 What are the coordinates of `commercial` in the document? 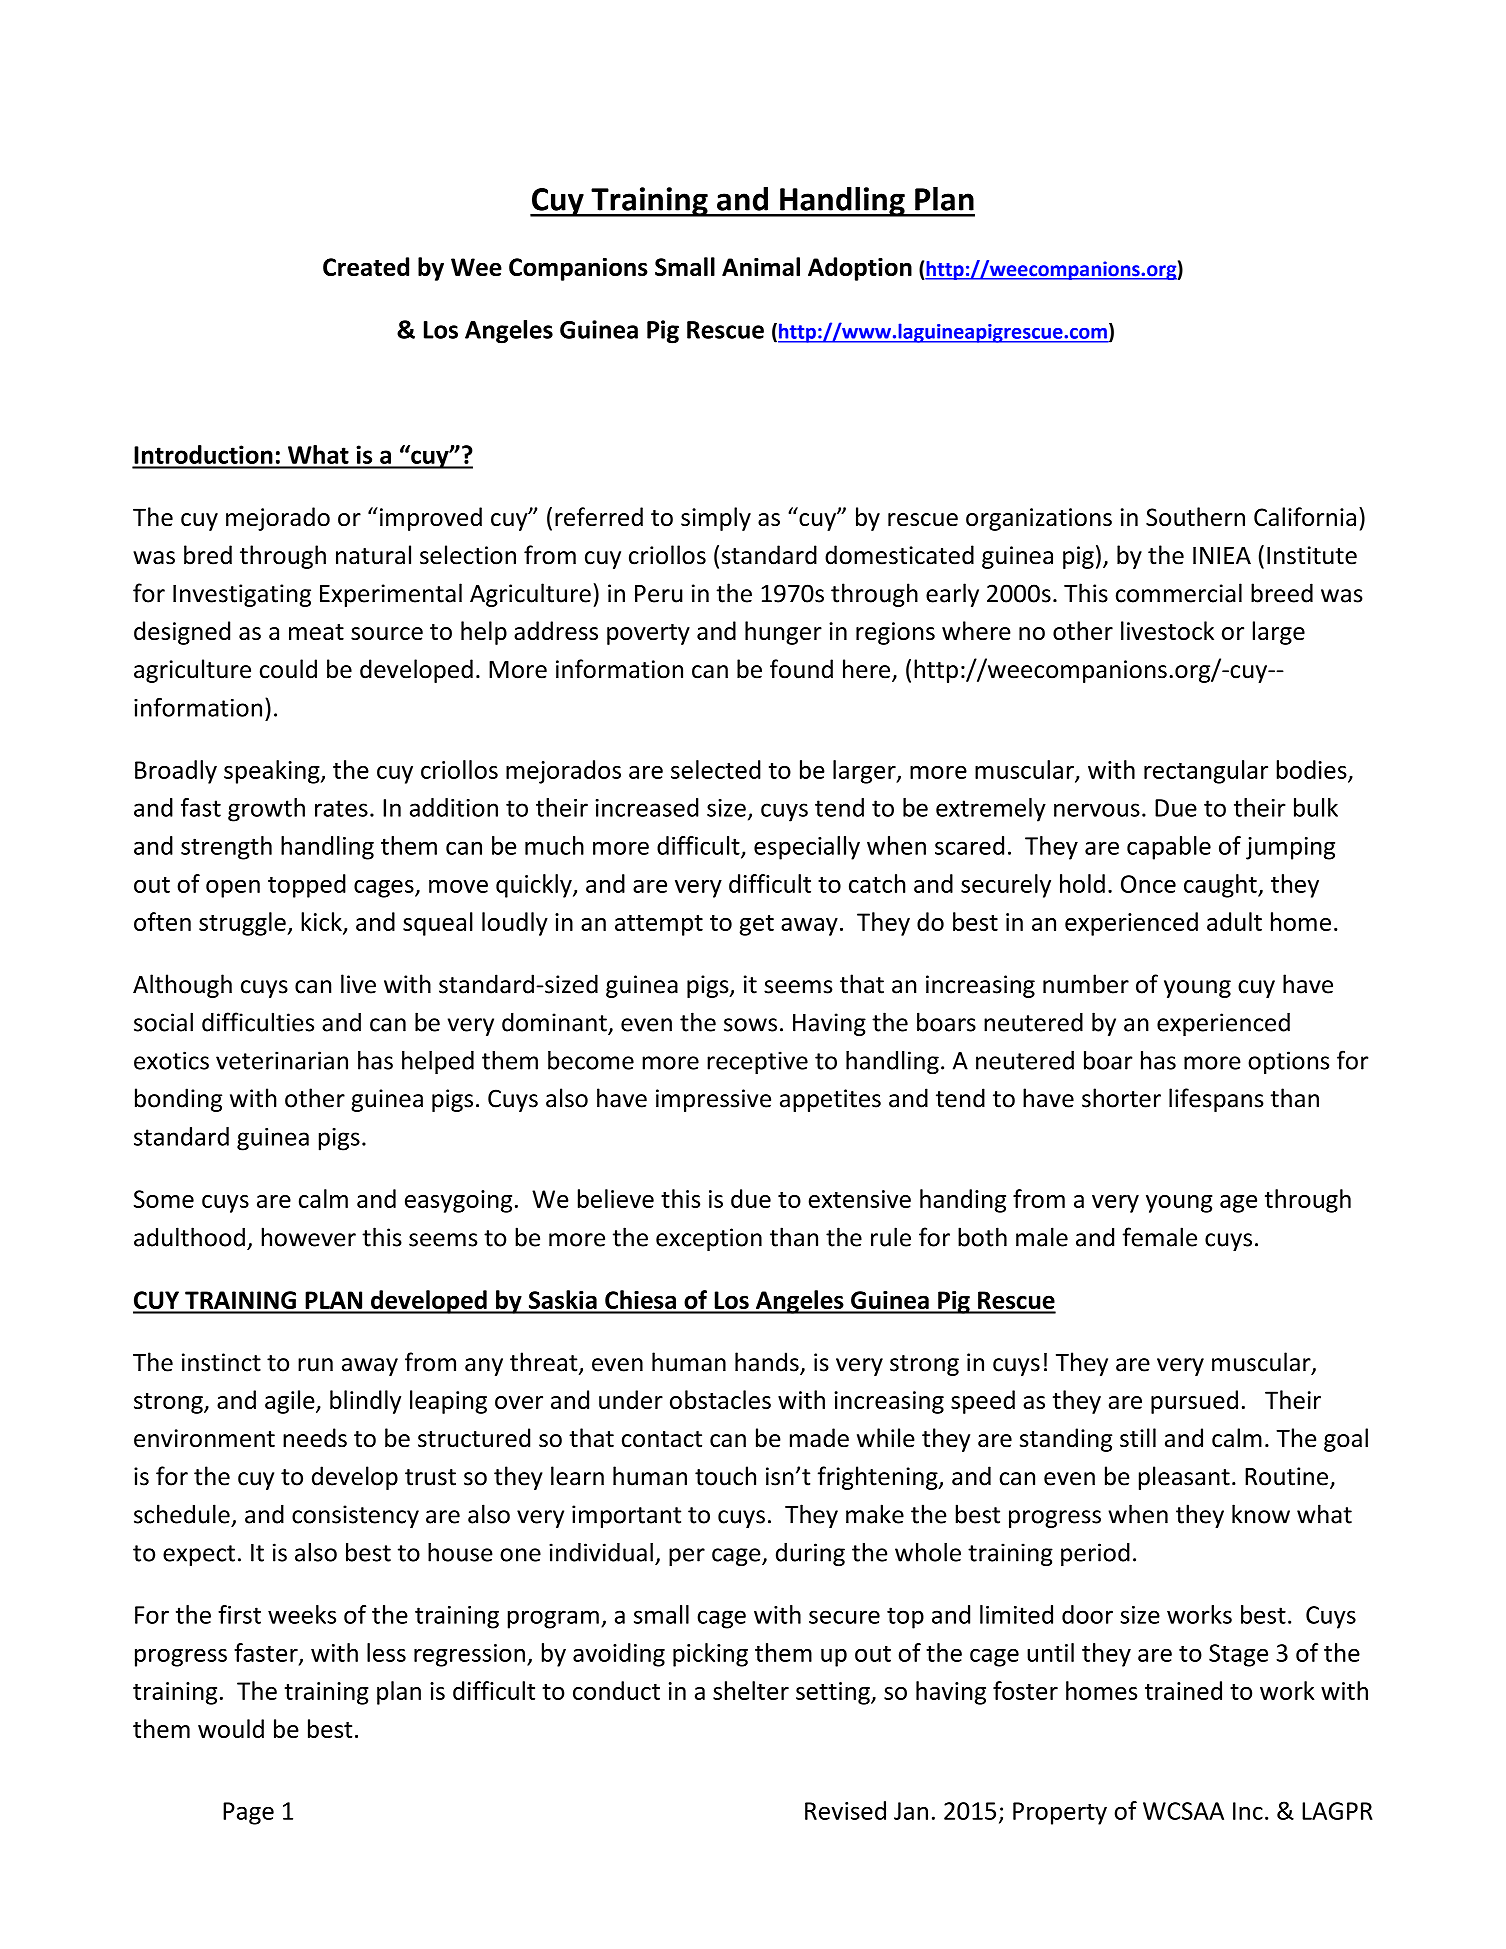 It's located at (1179, 593).
